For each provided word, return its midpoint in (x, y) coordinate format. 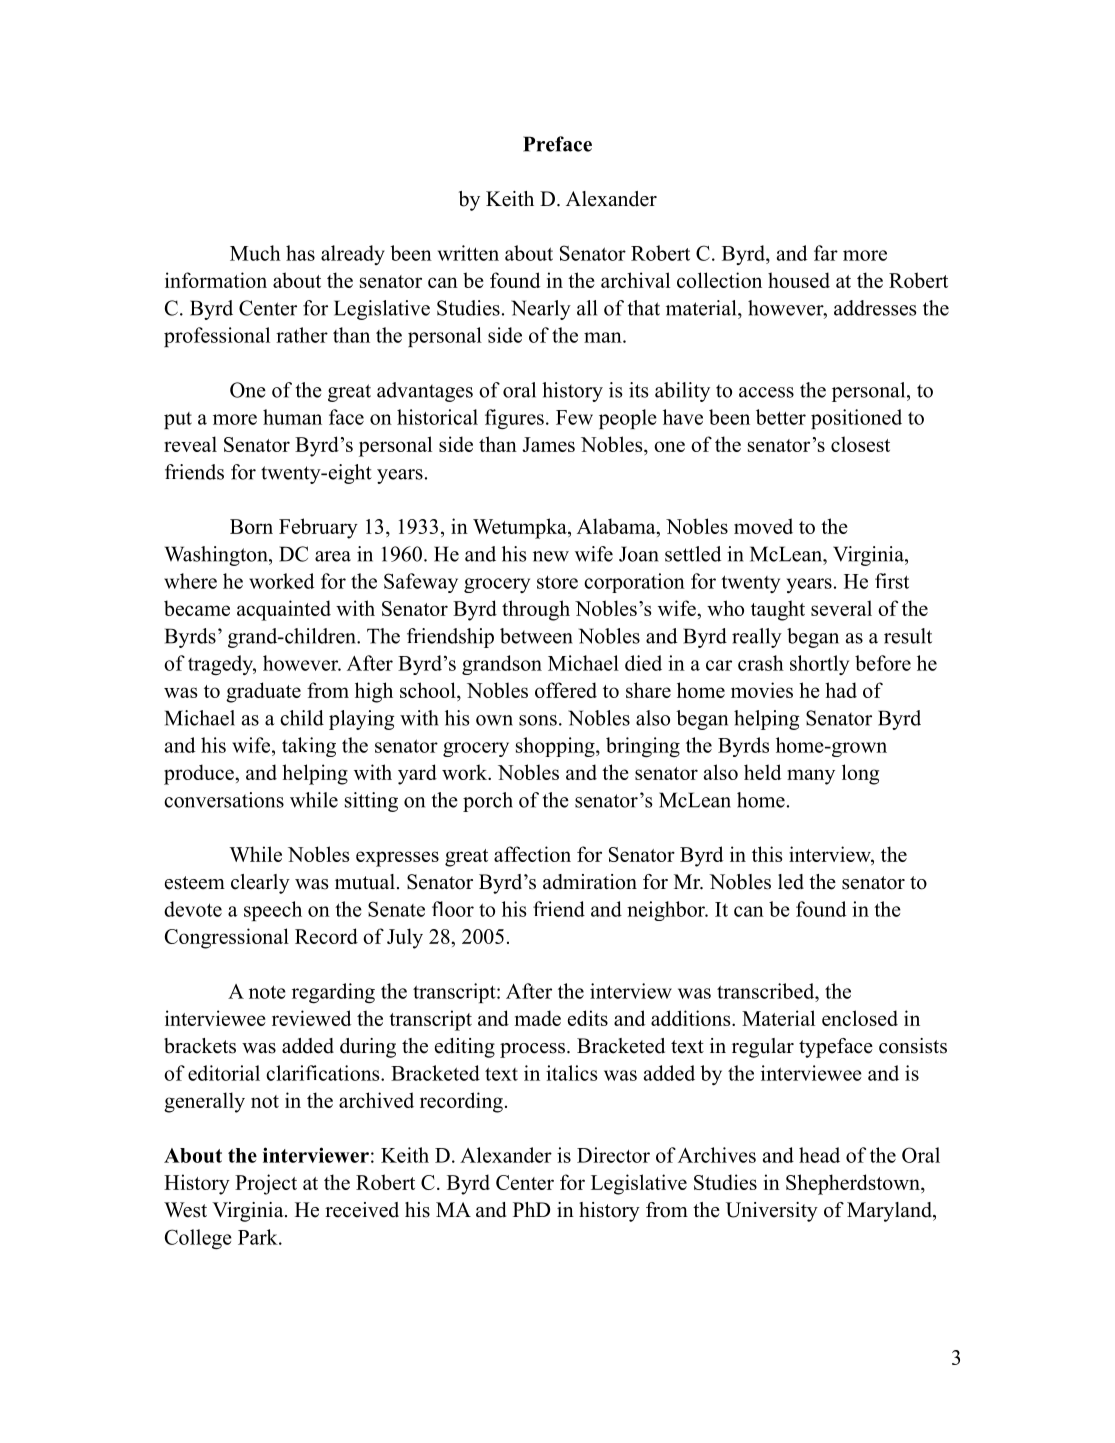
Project (266, 1184)
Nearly (541, 310)
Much (255, 253)
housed (799, 280)
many (811, 777)
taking (309, 747)
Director (613, 1155)
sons (538, 720)
